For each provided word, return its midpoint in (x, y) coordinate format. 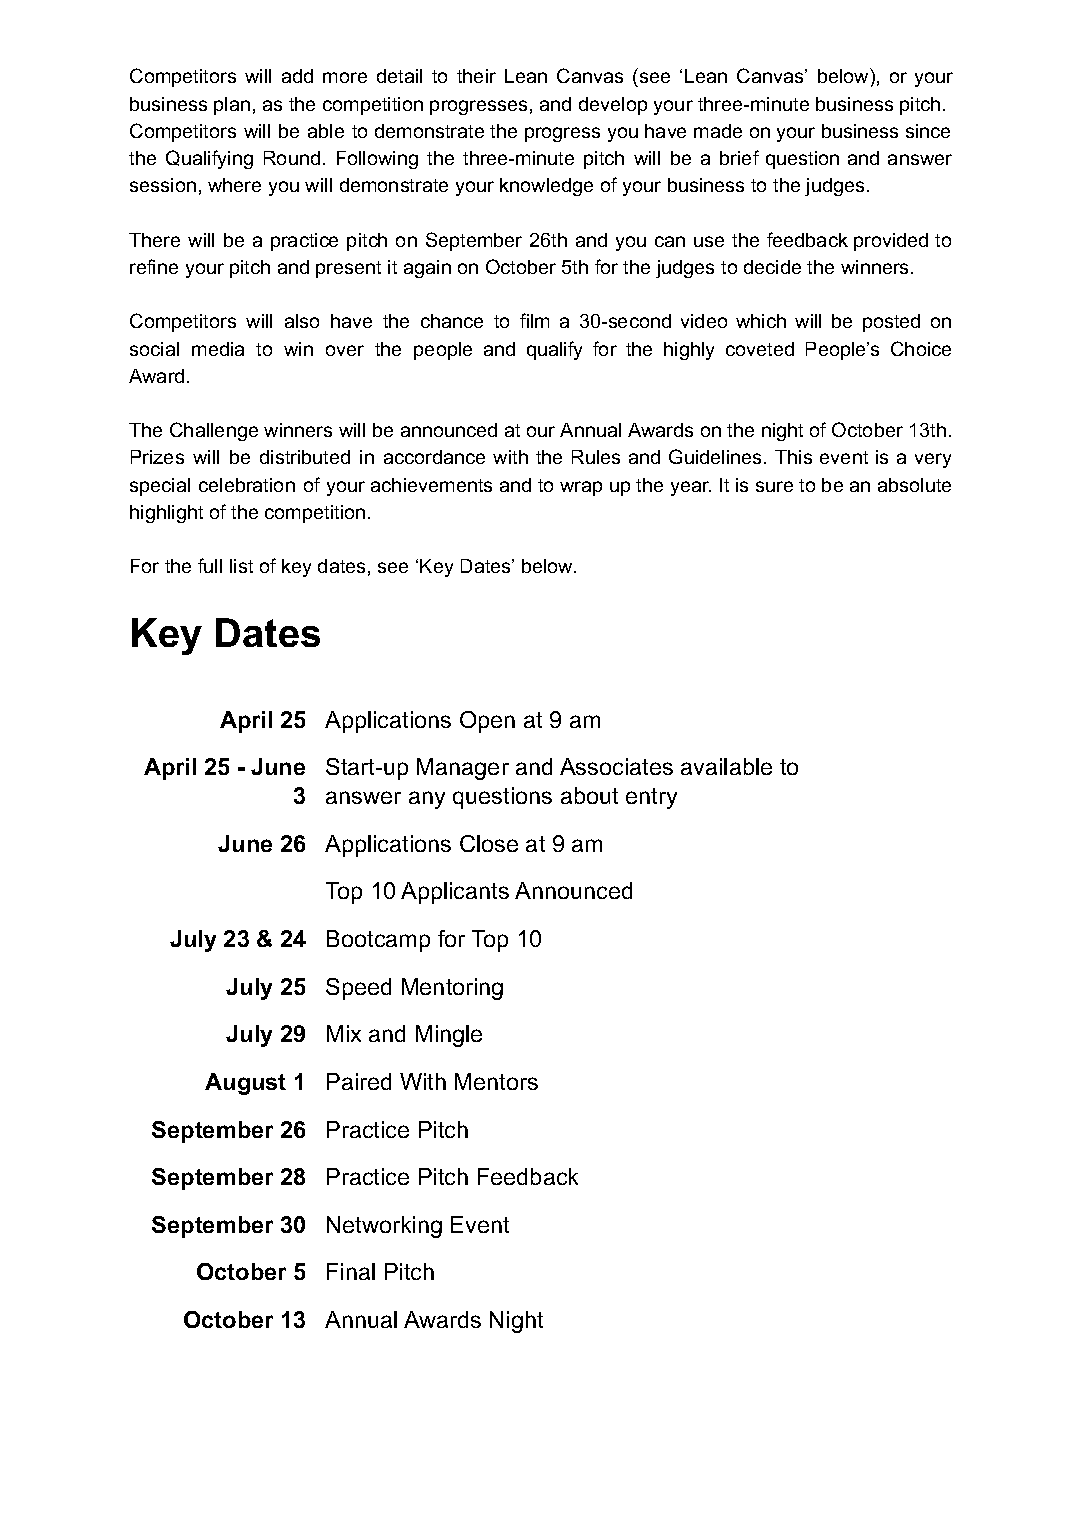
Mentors (496, 1081)
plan (232, 106)
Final (351, 1271)
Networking (384, 1227)
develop (613, 106)
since (928, 131)
